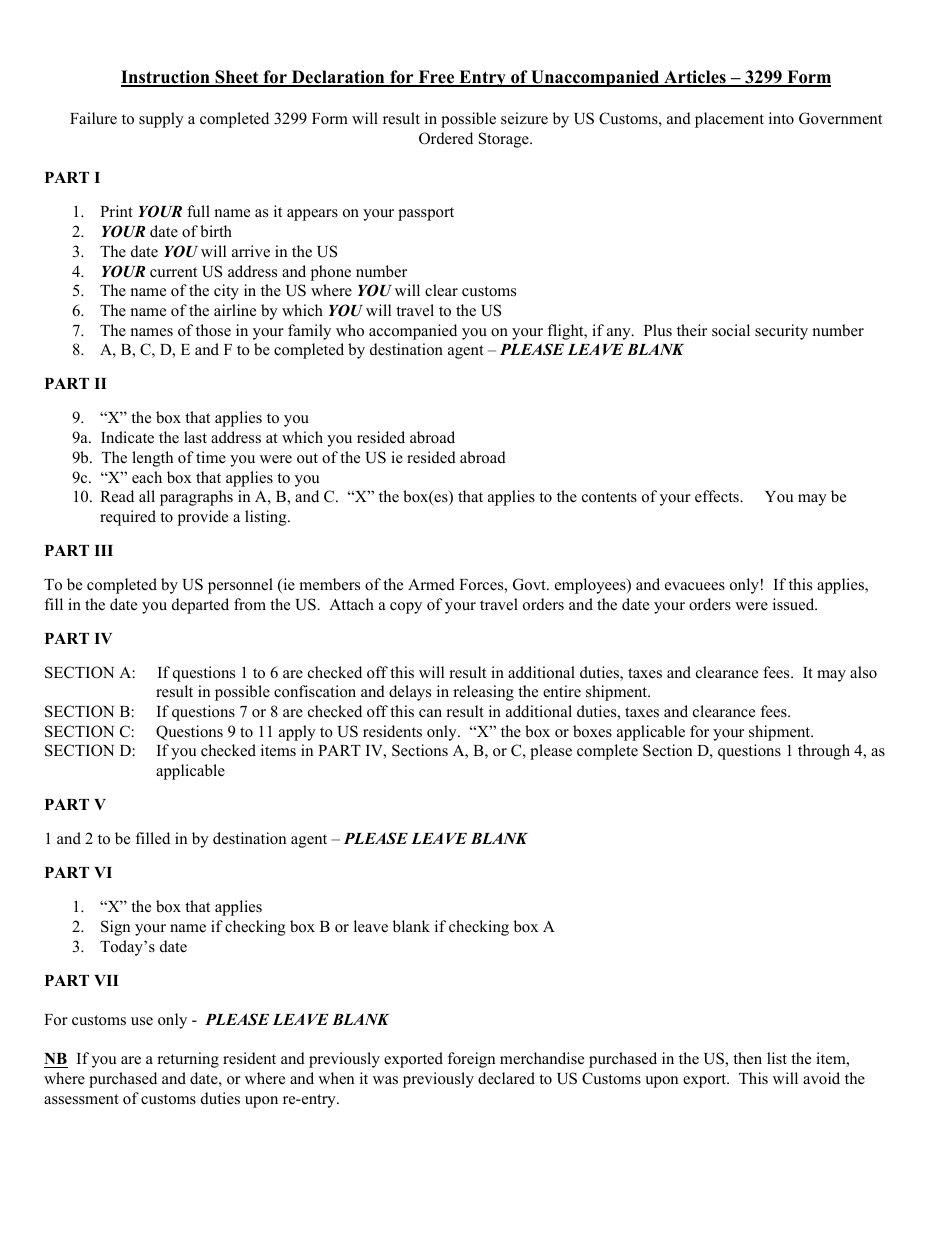 Image resolution: width=952 pixels, height=1233 pixels. What do you see at coordinates (188, 1060) in the screenshot?
I see `returning` at bounding box center [188, 1060].
